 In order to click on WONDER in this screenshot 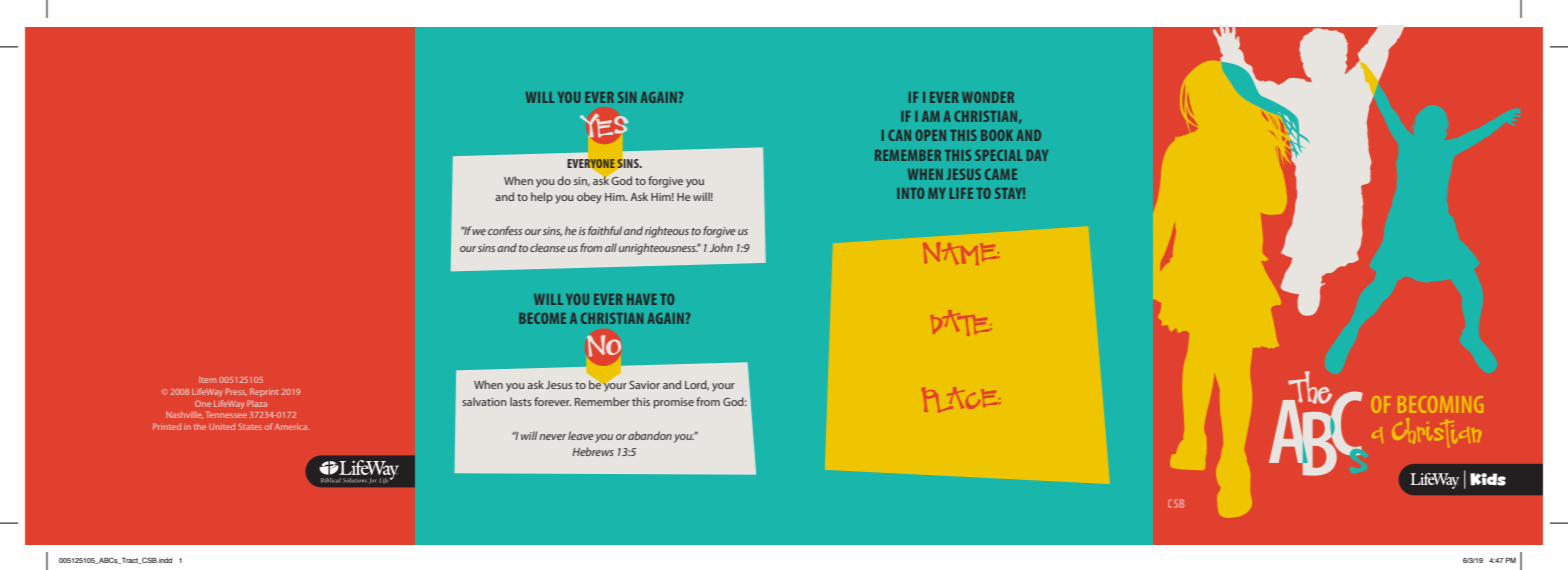, I will do `click(988, 97)`.
